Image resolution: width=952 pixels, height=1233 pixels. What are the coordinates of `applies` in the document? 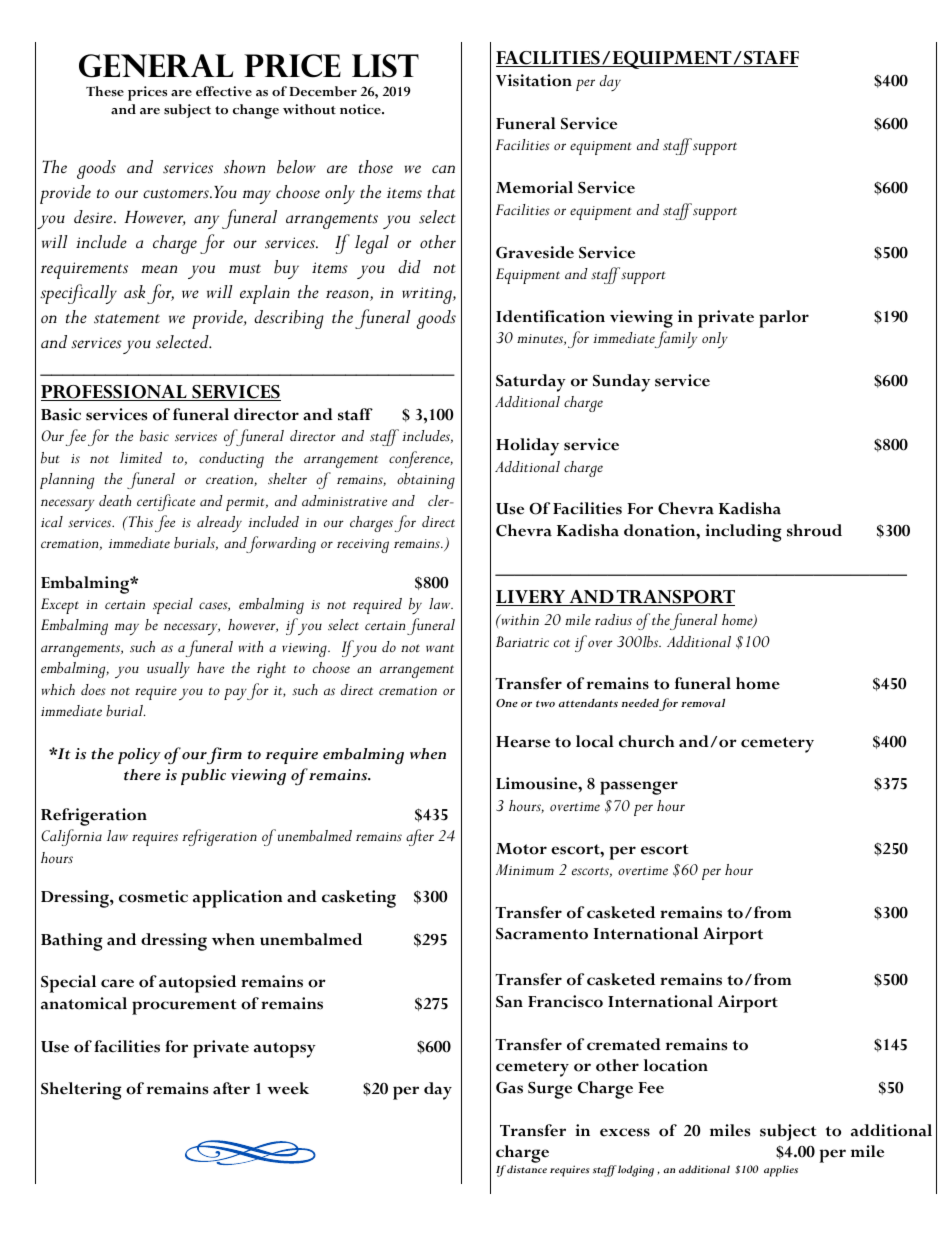 It's located at (781, 1171).
